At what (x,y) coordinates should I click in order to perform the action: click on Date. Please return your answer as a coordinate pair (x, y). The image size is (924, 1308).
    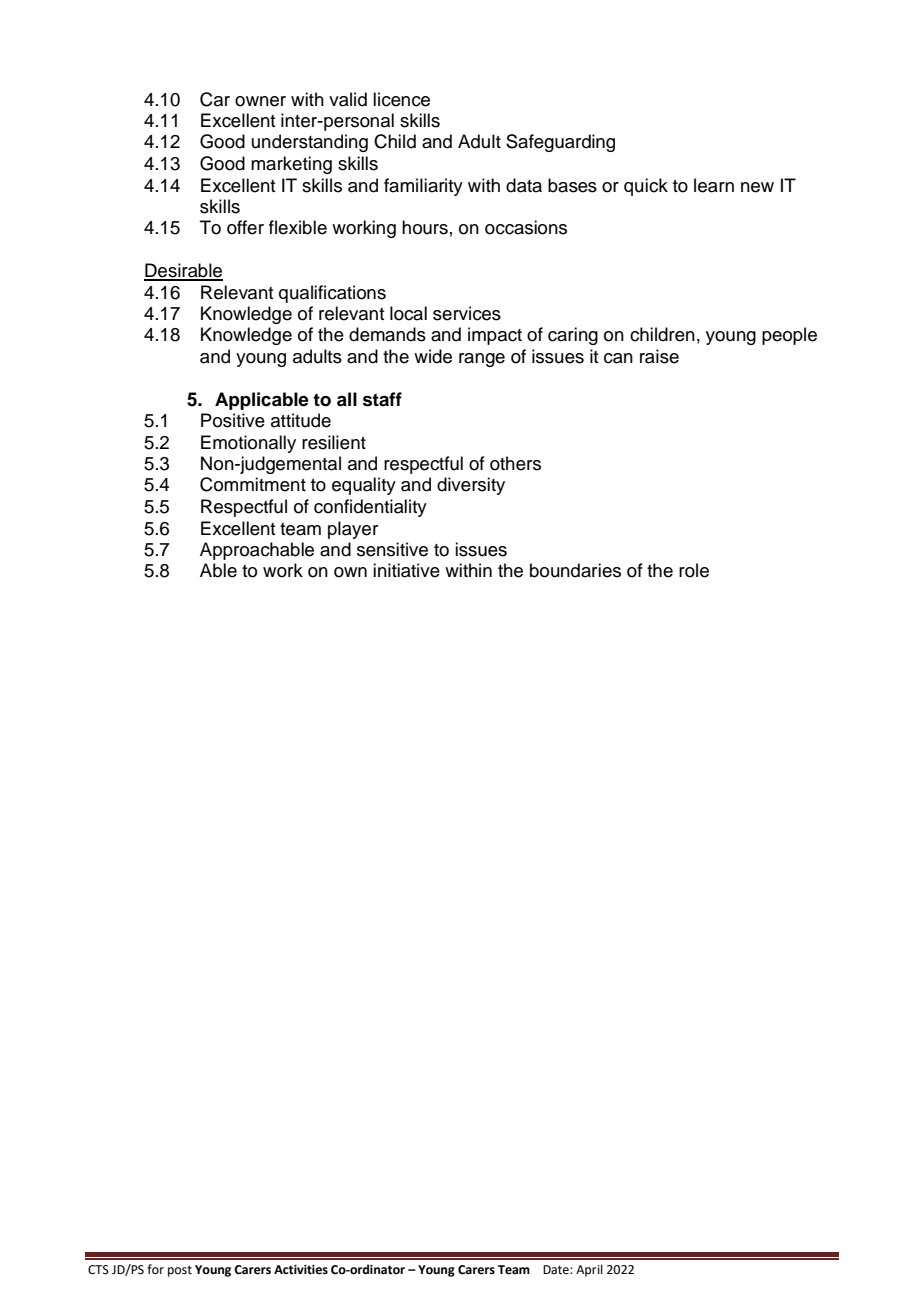
    Looking at the image, I should click on (557, 1270).
